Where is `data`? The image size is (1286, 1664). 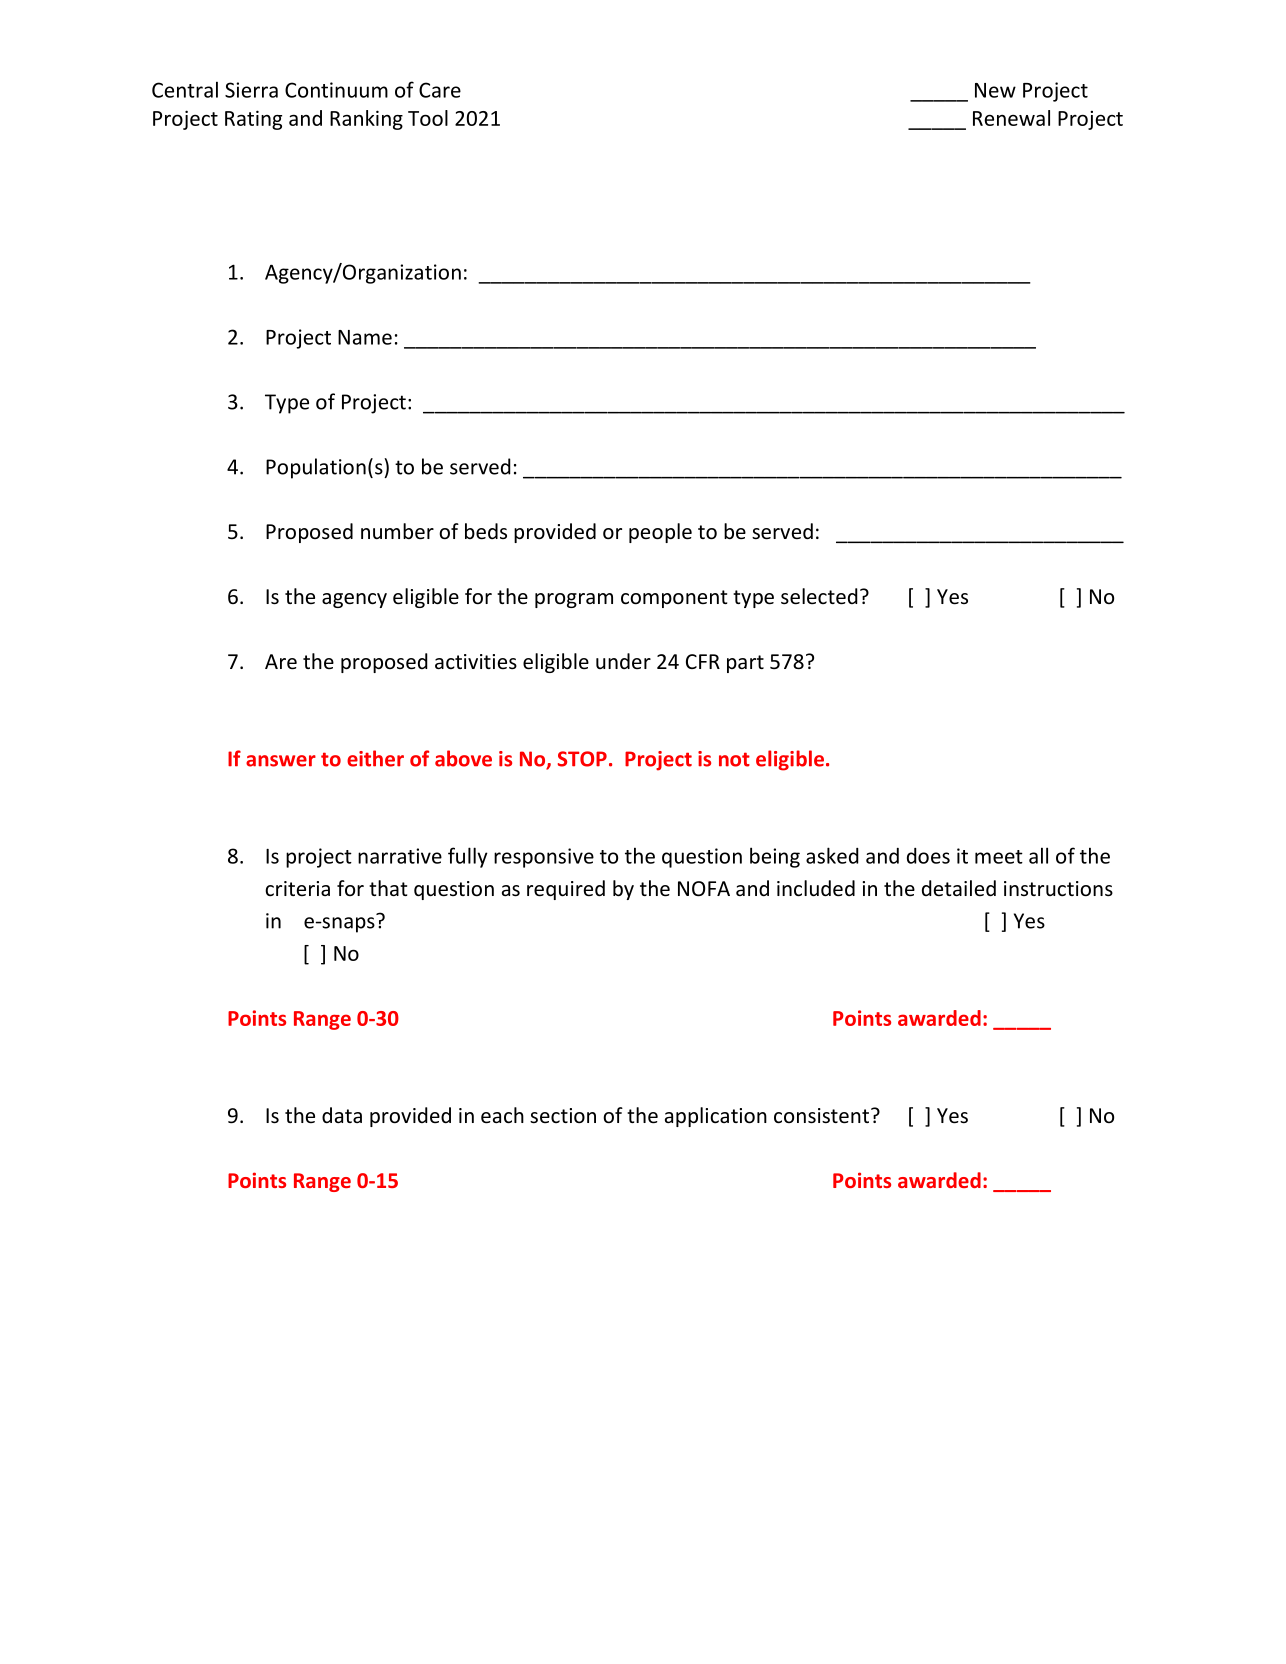 data is located at coordinates (342, 1115).
